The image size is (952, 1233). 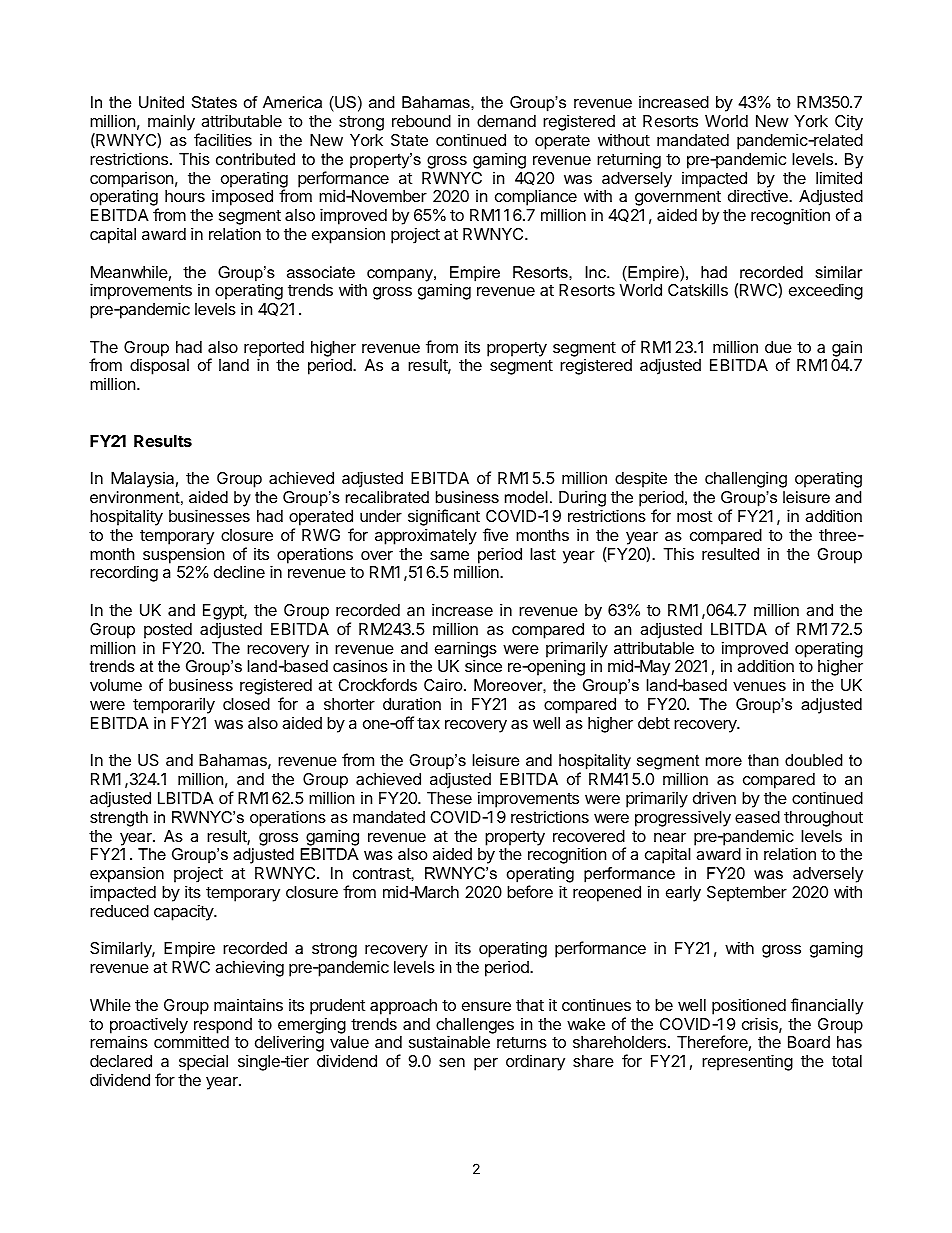 I want to click on model, so click(x=526, y=497).
